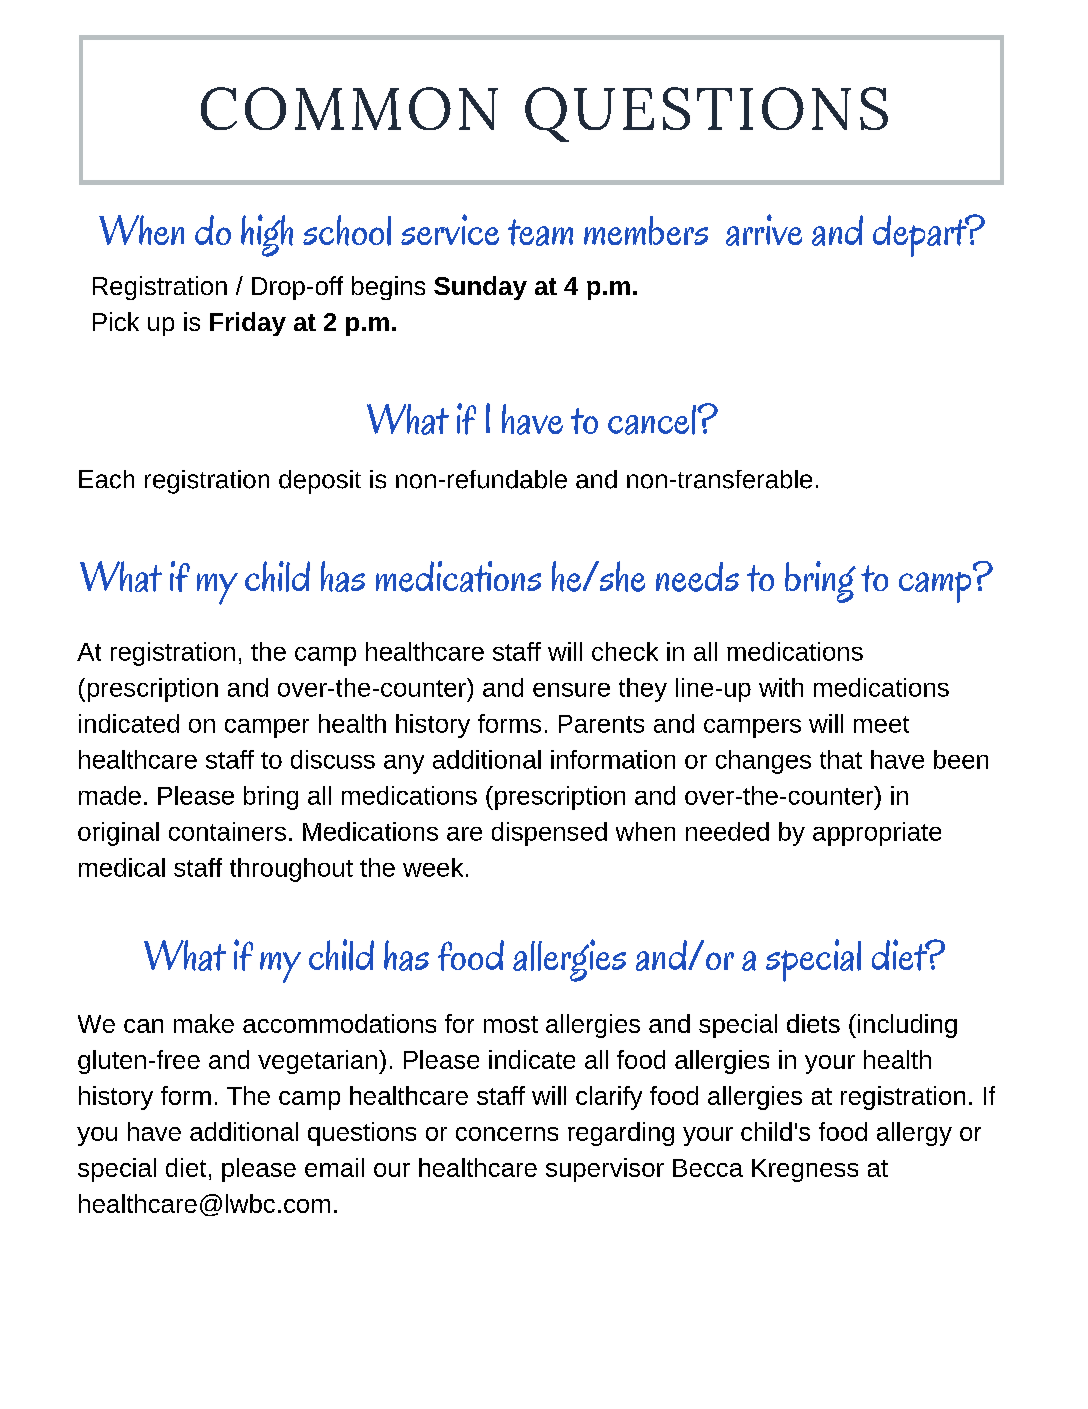  Describe the element at coordinates (349, 108) in the image. I see `COMMON` at that location.
